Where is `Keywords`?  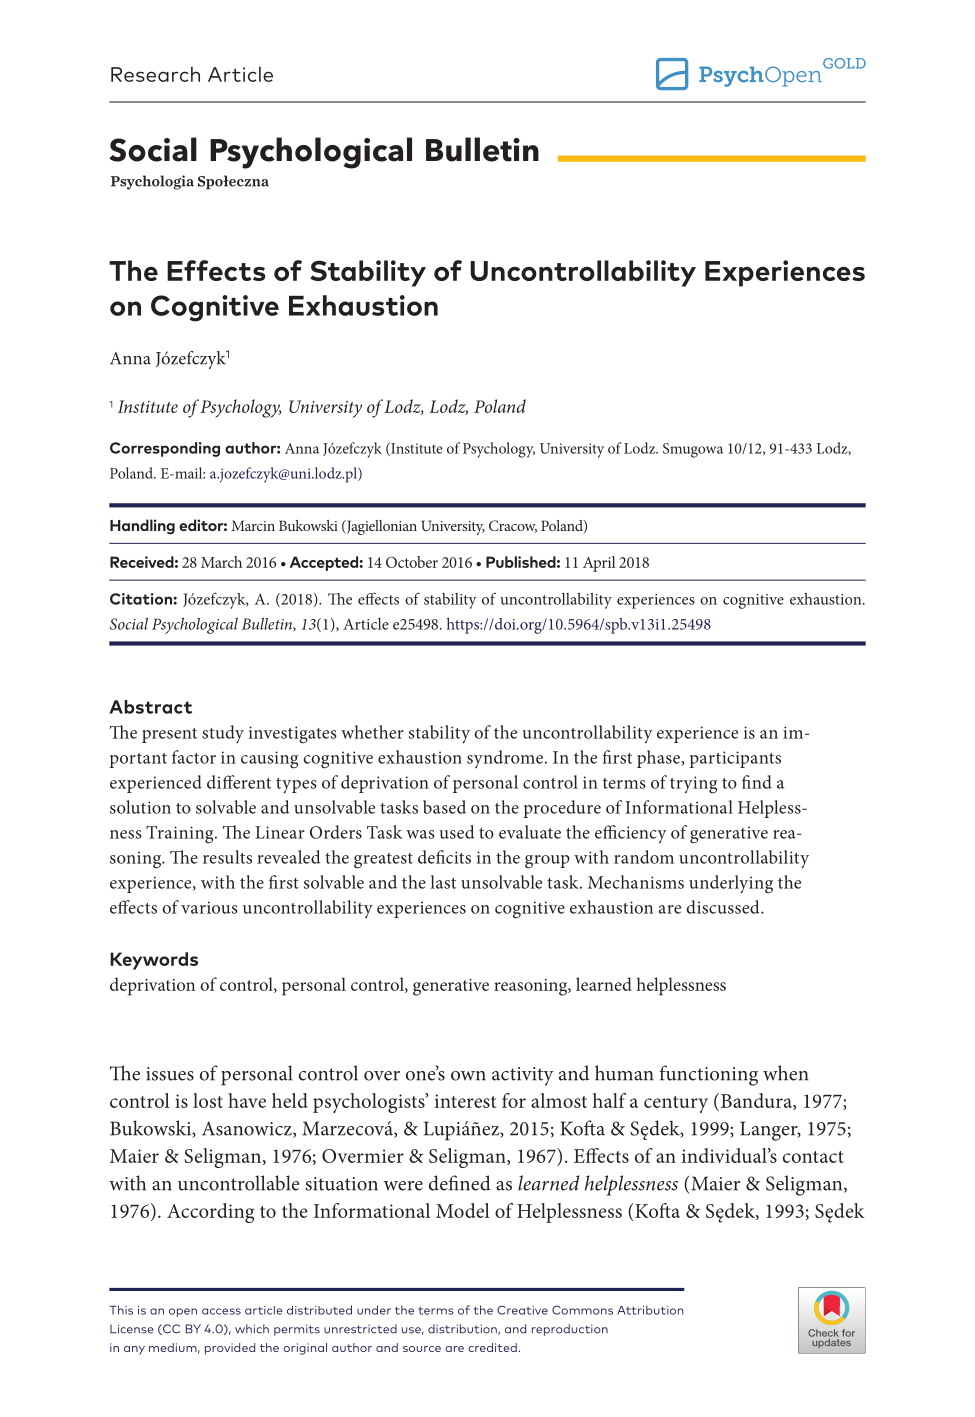
Keywords is located at coordinates (154, 961).
